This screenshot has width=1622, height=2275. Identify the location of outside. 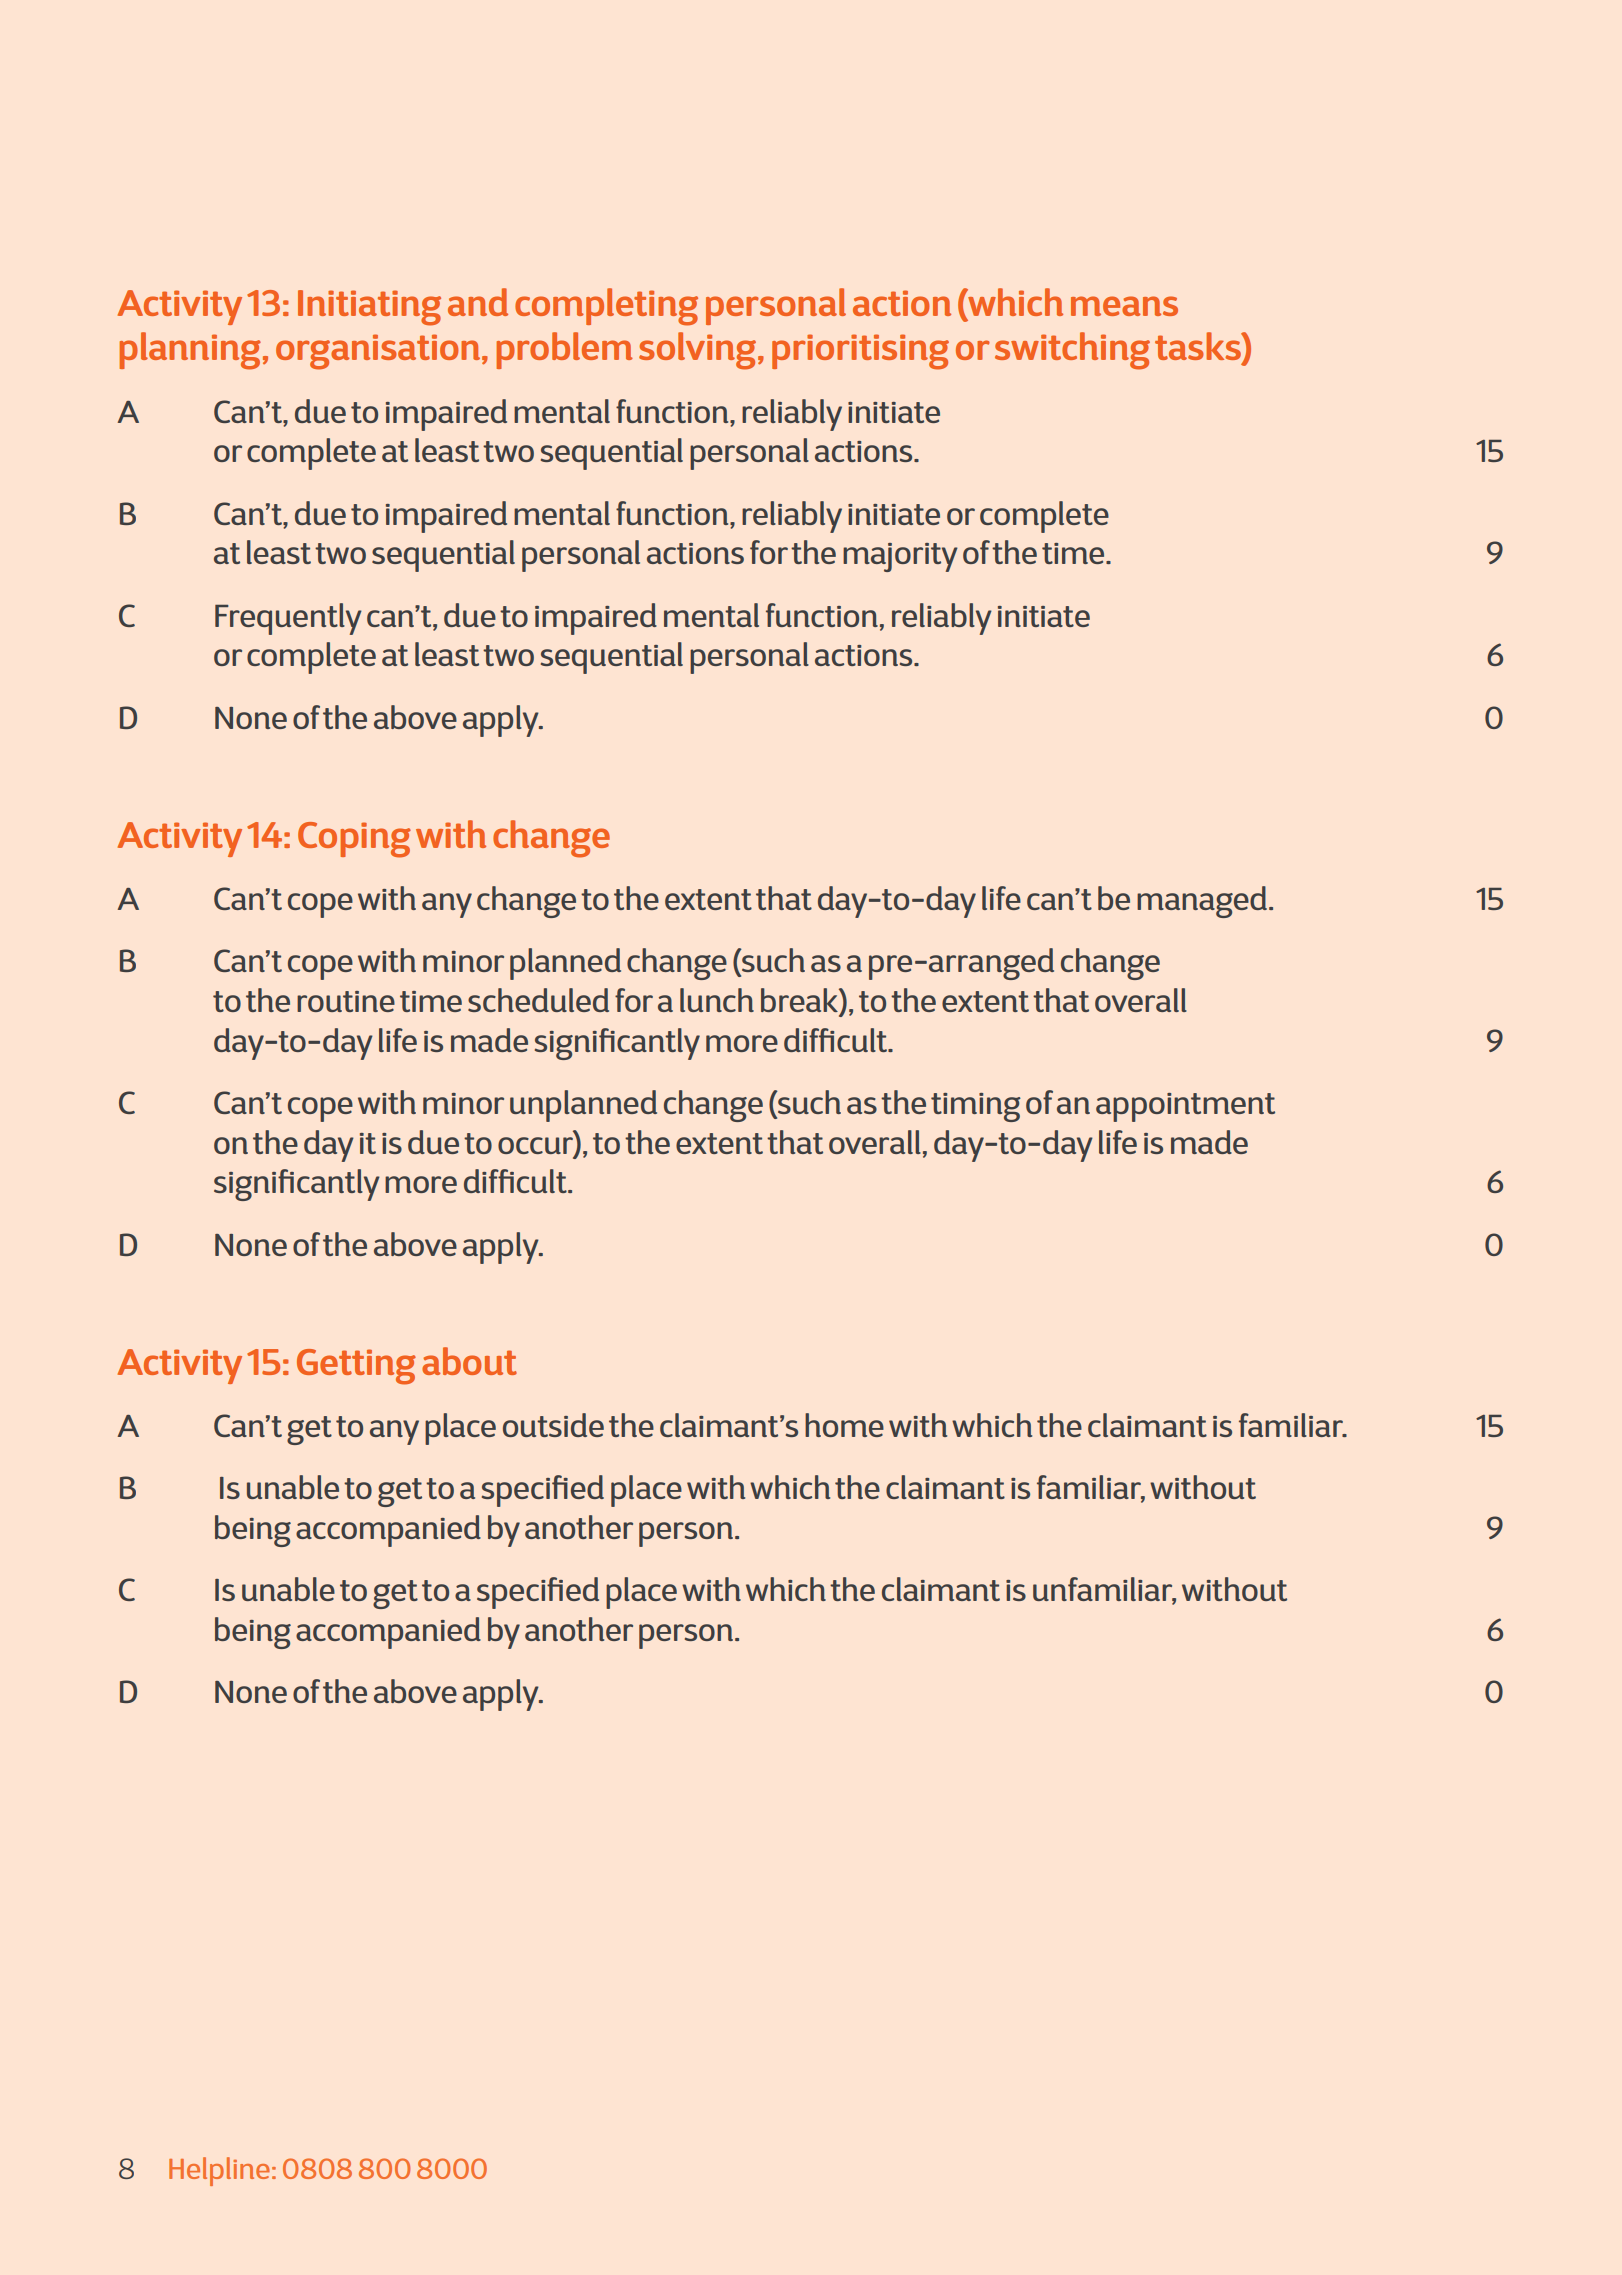
(553, 1425).
